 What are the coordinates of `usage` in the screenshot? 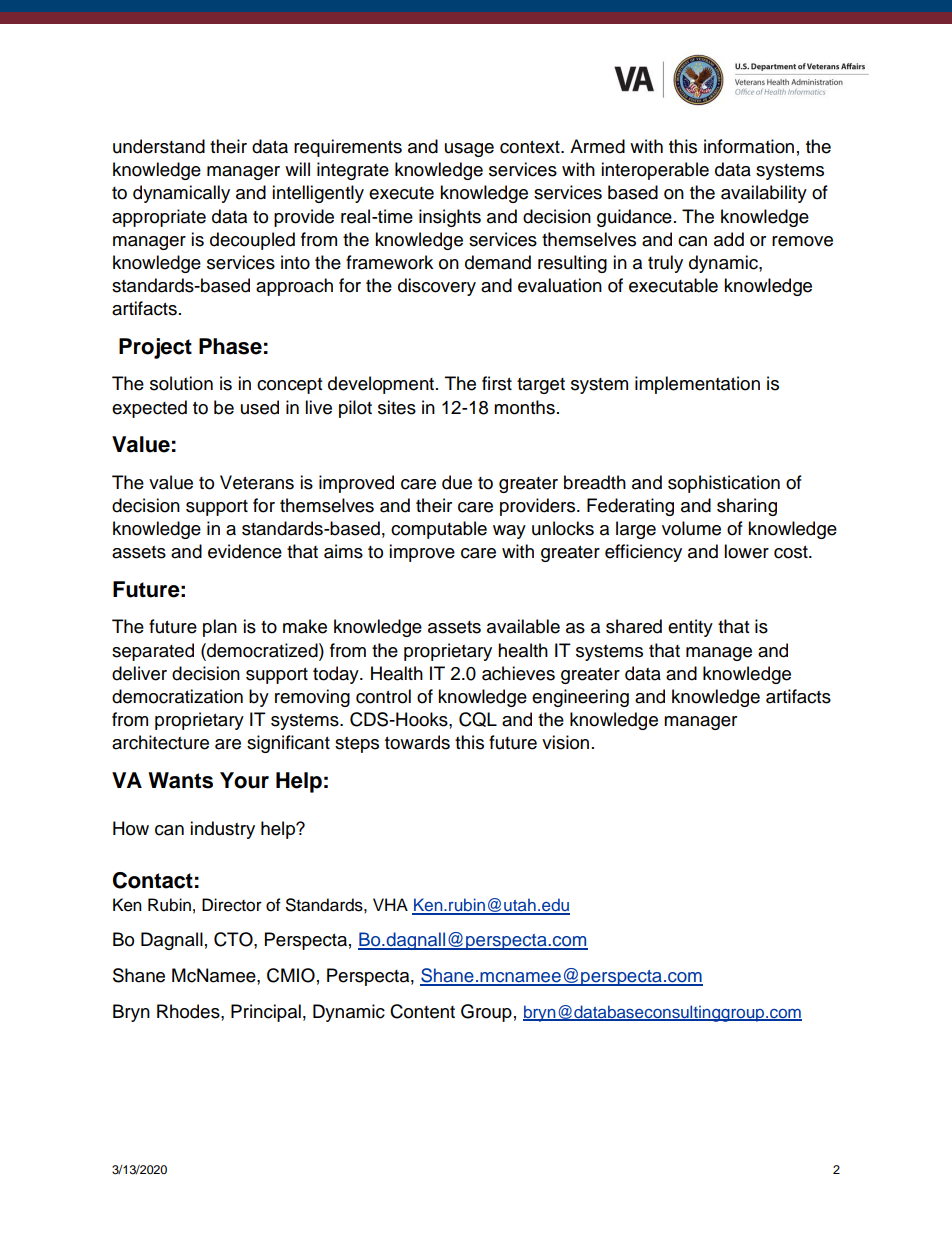 It's located at (469, 150).
